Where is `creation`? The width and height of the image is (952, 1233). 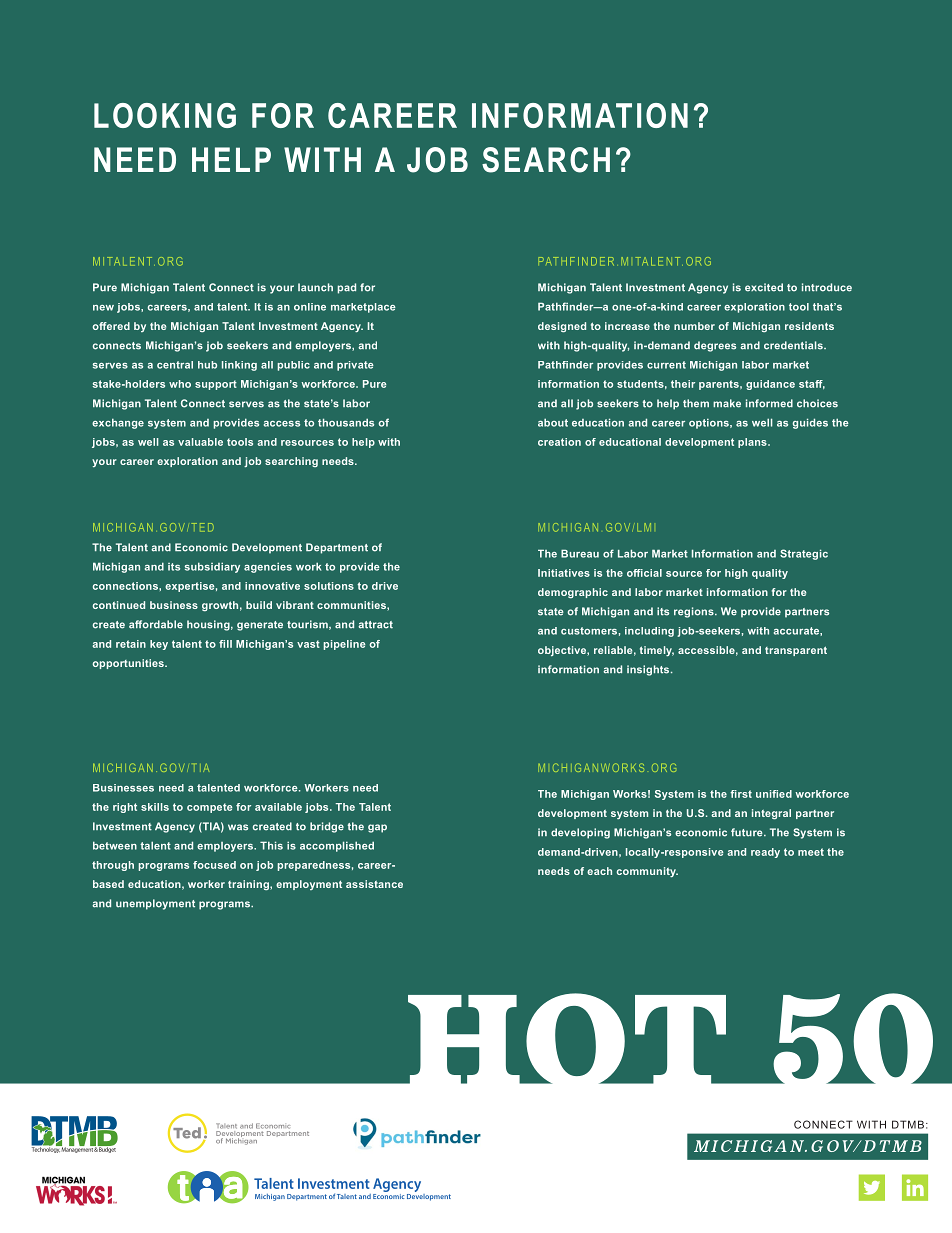 creation is located at coordinates (559, 442).
